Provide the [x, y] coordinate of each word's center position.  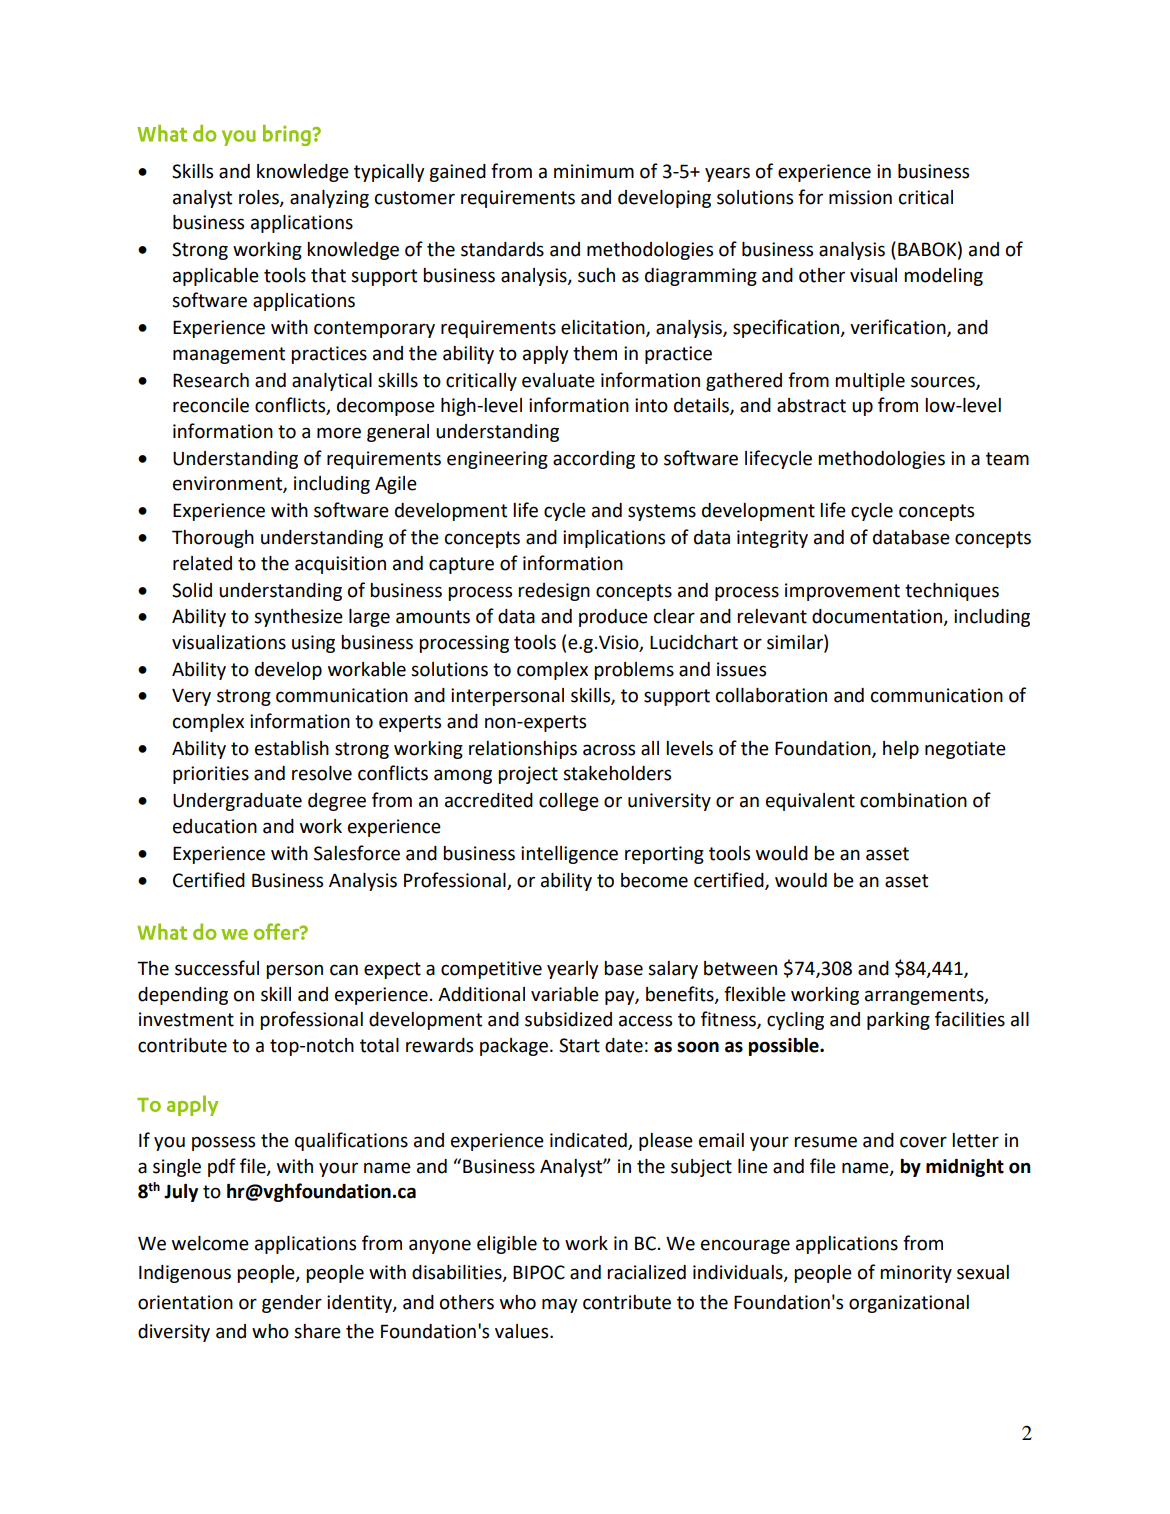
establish [292, 748]
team [1007, 459]
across [609, 750]
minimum [594, 171]
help [901, 750]
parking [898, 1021]
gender [292, 1304]
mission [860, 197]
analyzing [329, 199]
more [339, 433]
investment [186, 1019]
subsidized [568, 1019]
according [594, 460]
